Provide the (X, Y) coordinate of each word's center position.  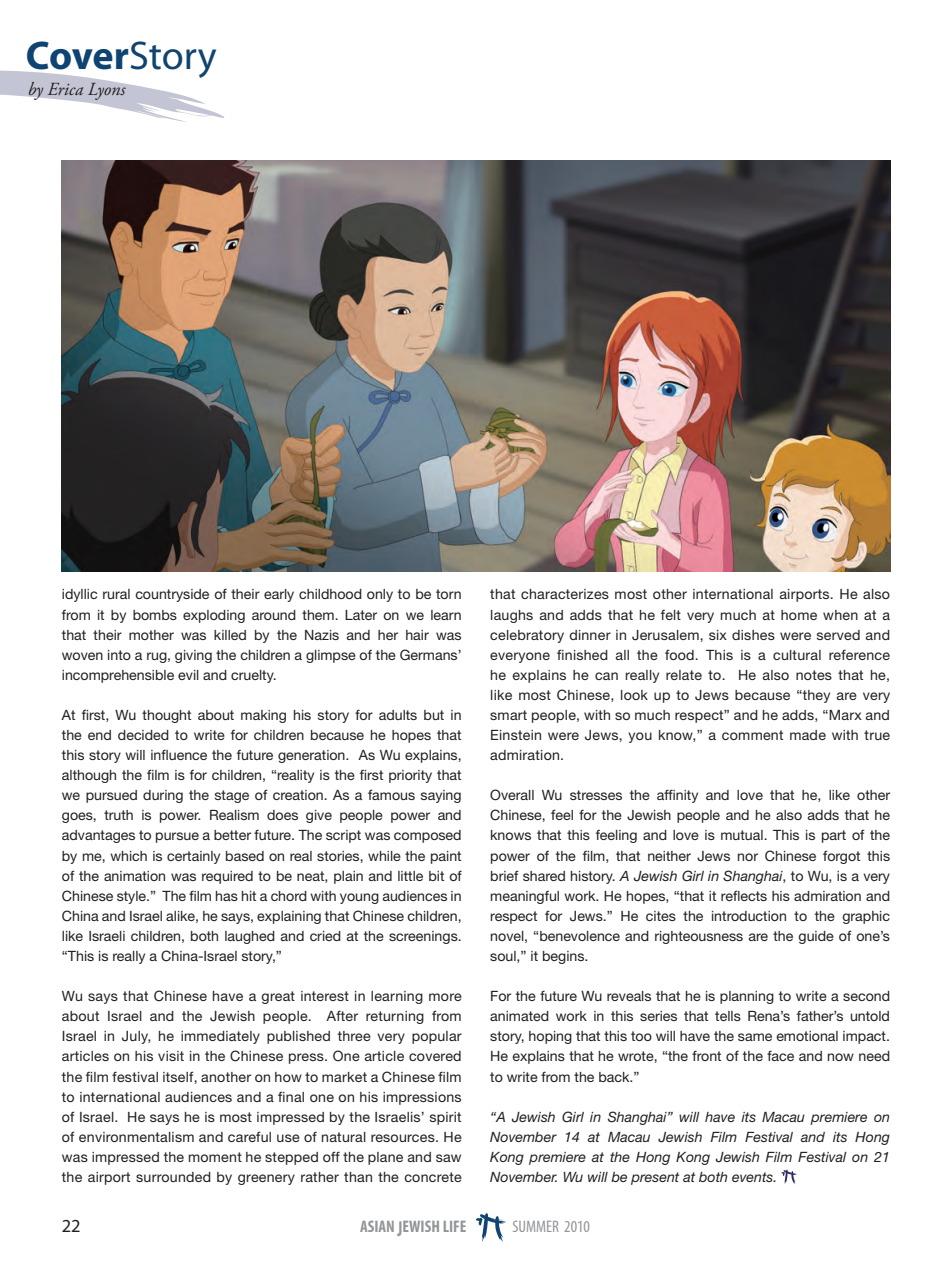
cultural (797, 655)
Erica (65, 89)
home (799, 615)
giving (193, 656)
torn (448, 594)
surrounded (173, 1177)
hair (417, 635)
